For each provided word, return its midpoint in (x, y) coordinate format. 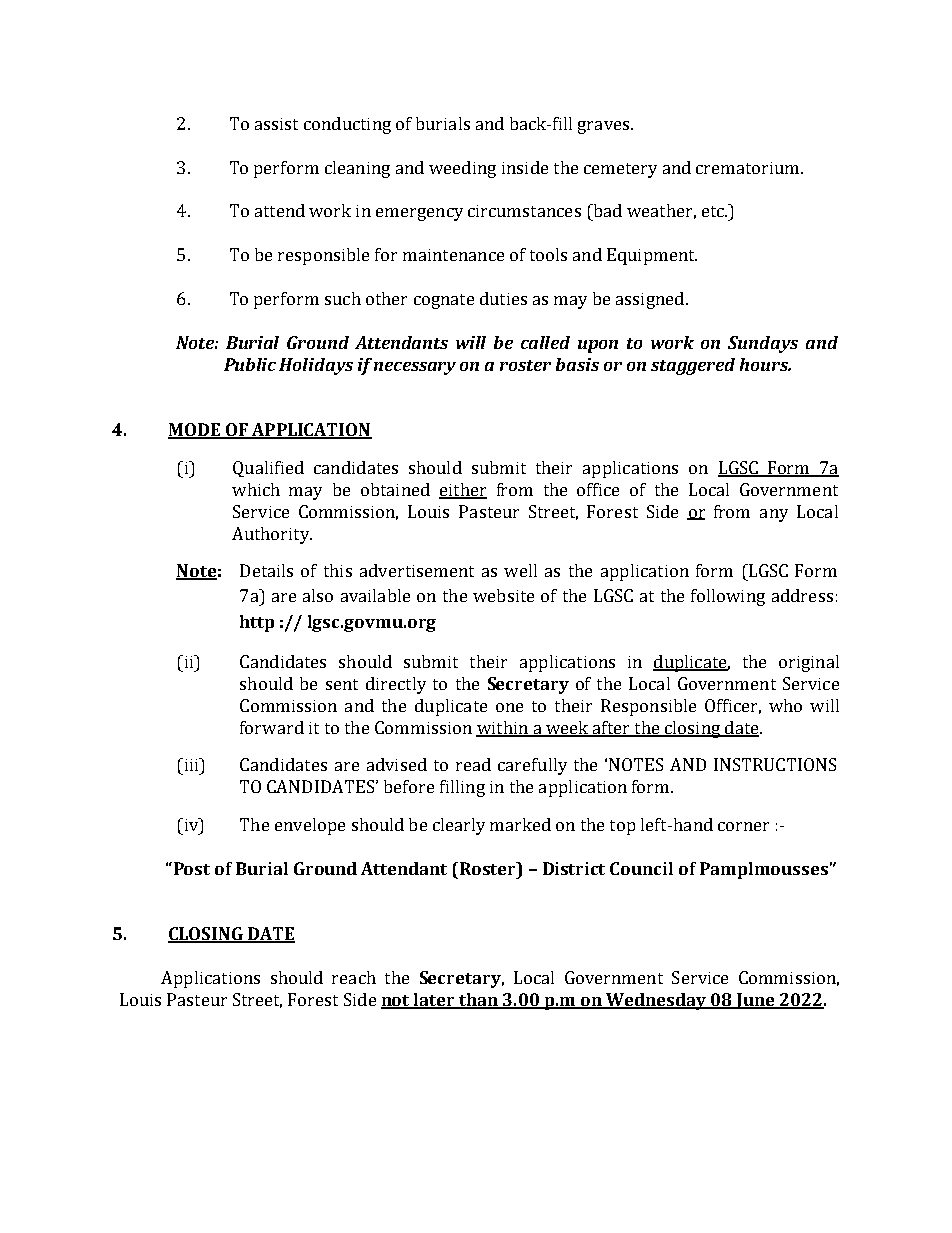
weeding (462, 169)
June (755, 1001)
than (478, 1001)
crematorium (749, 168)
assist (276, 124)
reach (354, 977)
